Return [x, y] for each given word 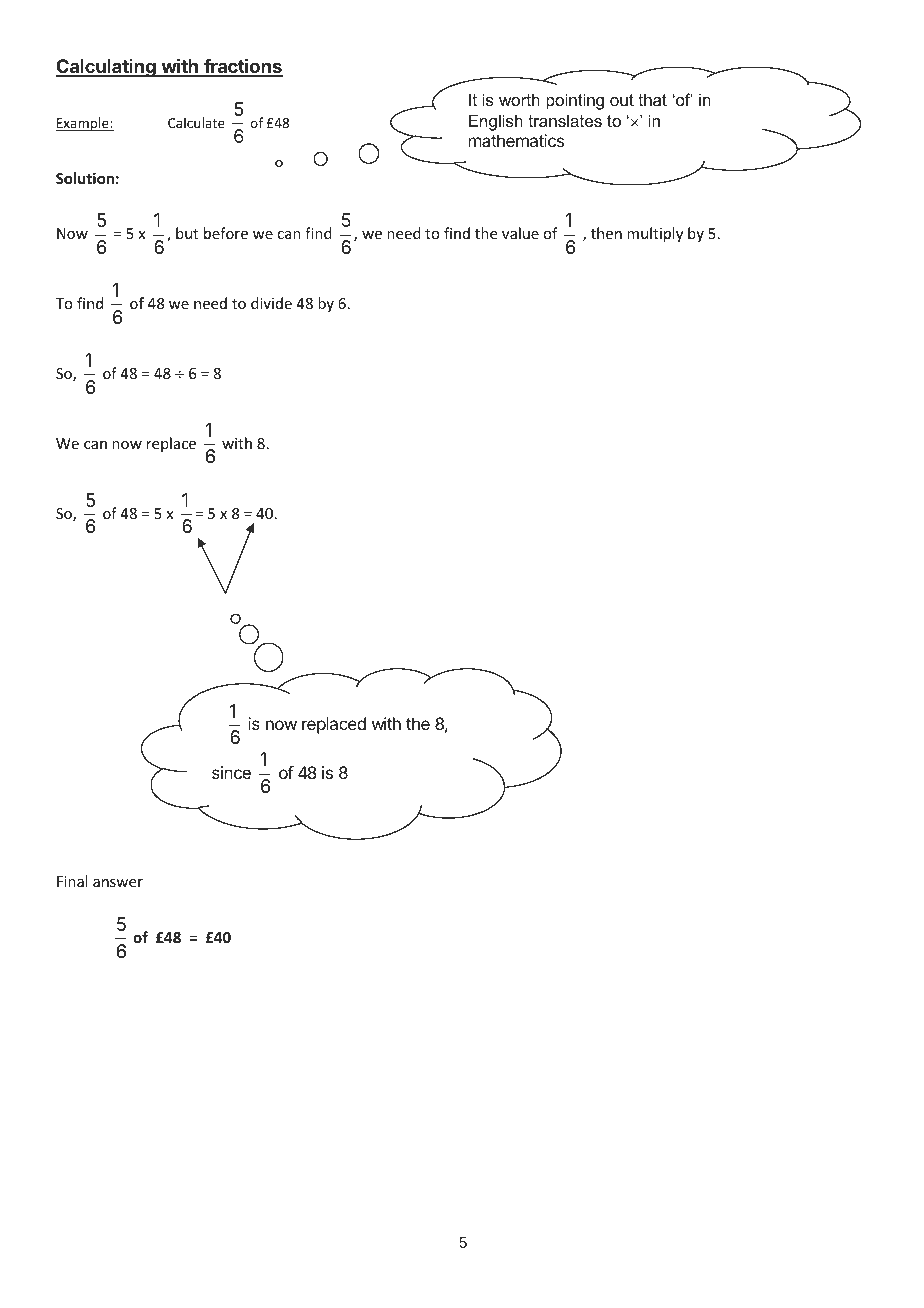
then [606, 233]
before [226, 233]
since [231, 772]
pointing [575, 101]
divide [271, 303]
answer [118, 883]
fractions [242, 67]
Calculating [107, 68]
